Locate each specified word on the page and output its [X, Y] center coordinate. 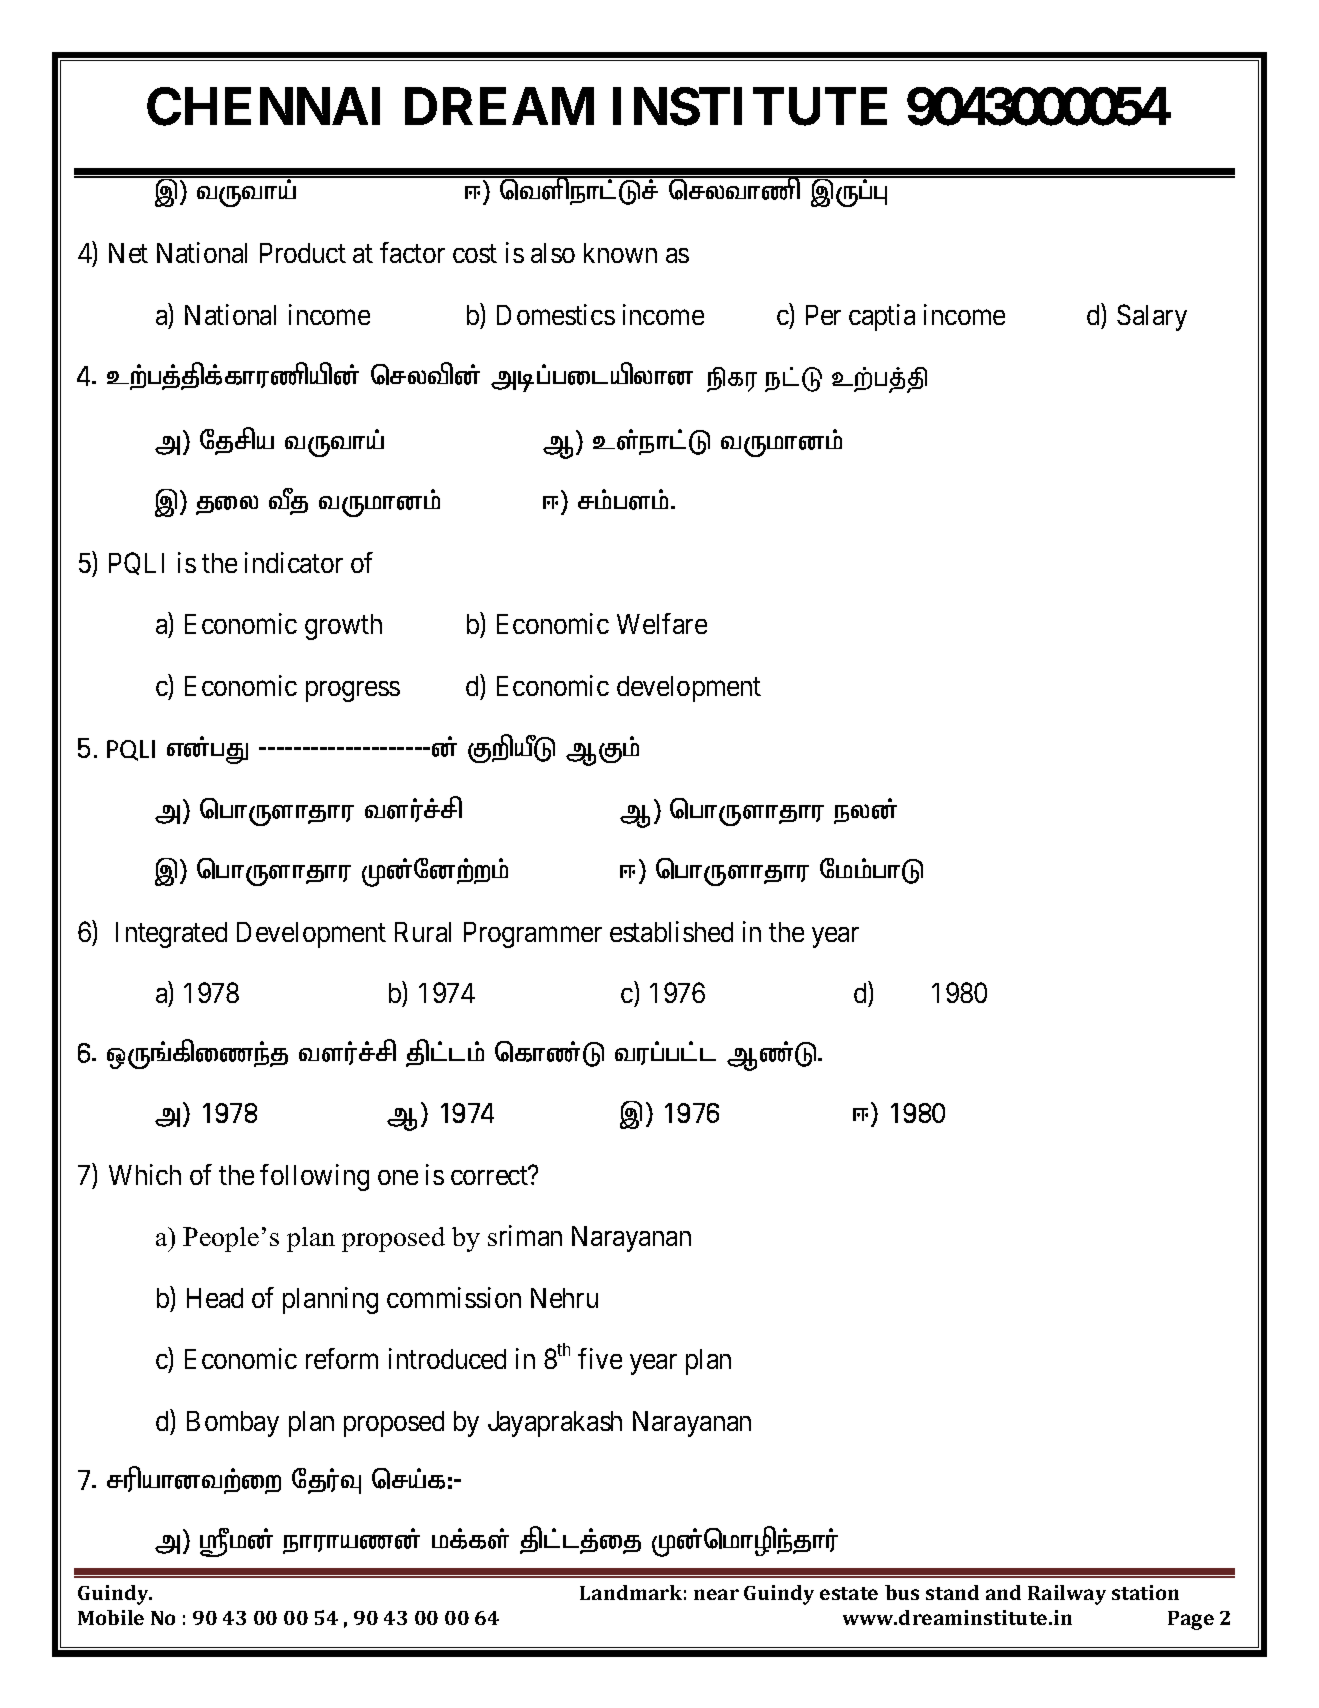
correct [490, 1176]
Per [823, 315]
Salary [1152, 317]
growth [343, 627]
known [620, 253]
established [671, 931]
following [314, 1177]
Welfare [662, 623]
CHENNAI [263, 107]
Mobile [111, 1617]
